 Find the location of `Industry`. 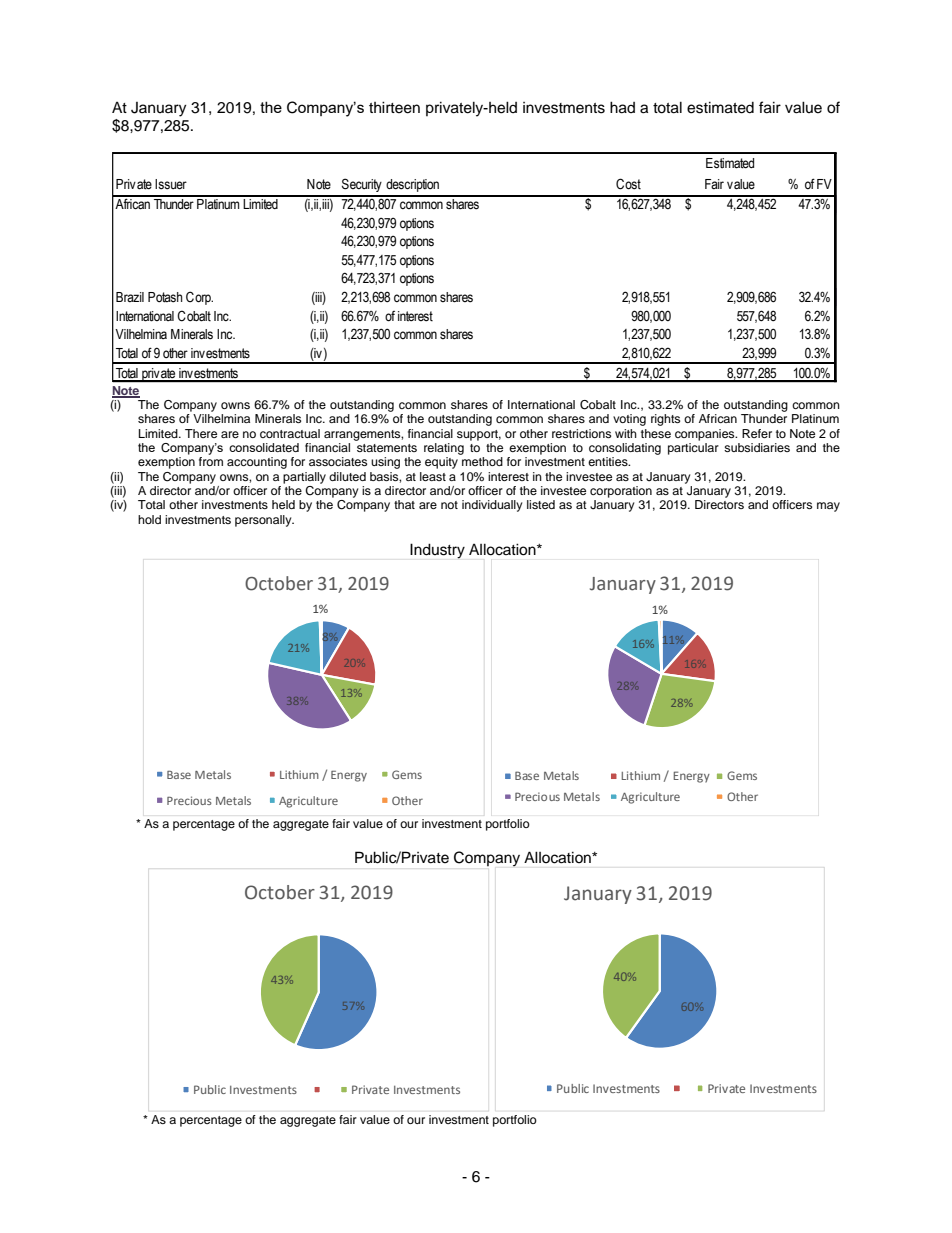

Industry is located at coordinates (437, 551).
